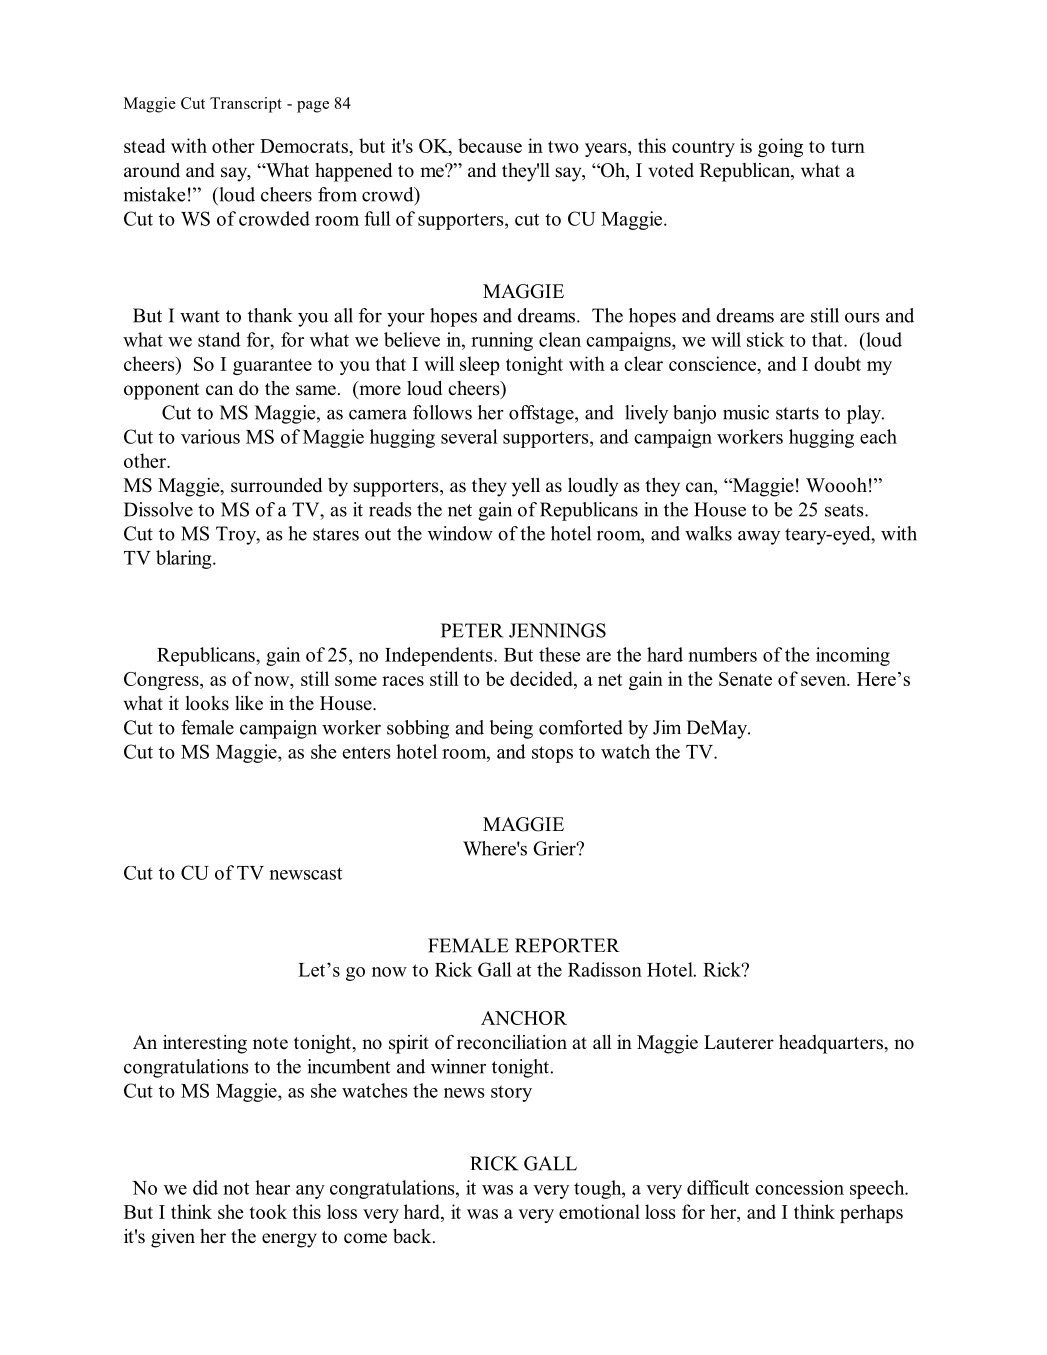 The height and width of the screenshot is (1355, 1047). What do you see at coordinates (667, 727) in the screenshot?
I see `Jim` at bounding box center [667, 727].
